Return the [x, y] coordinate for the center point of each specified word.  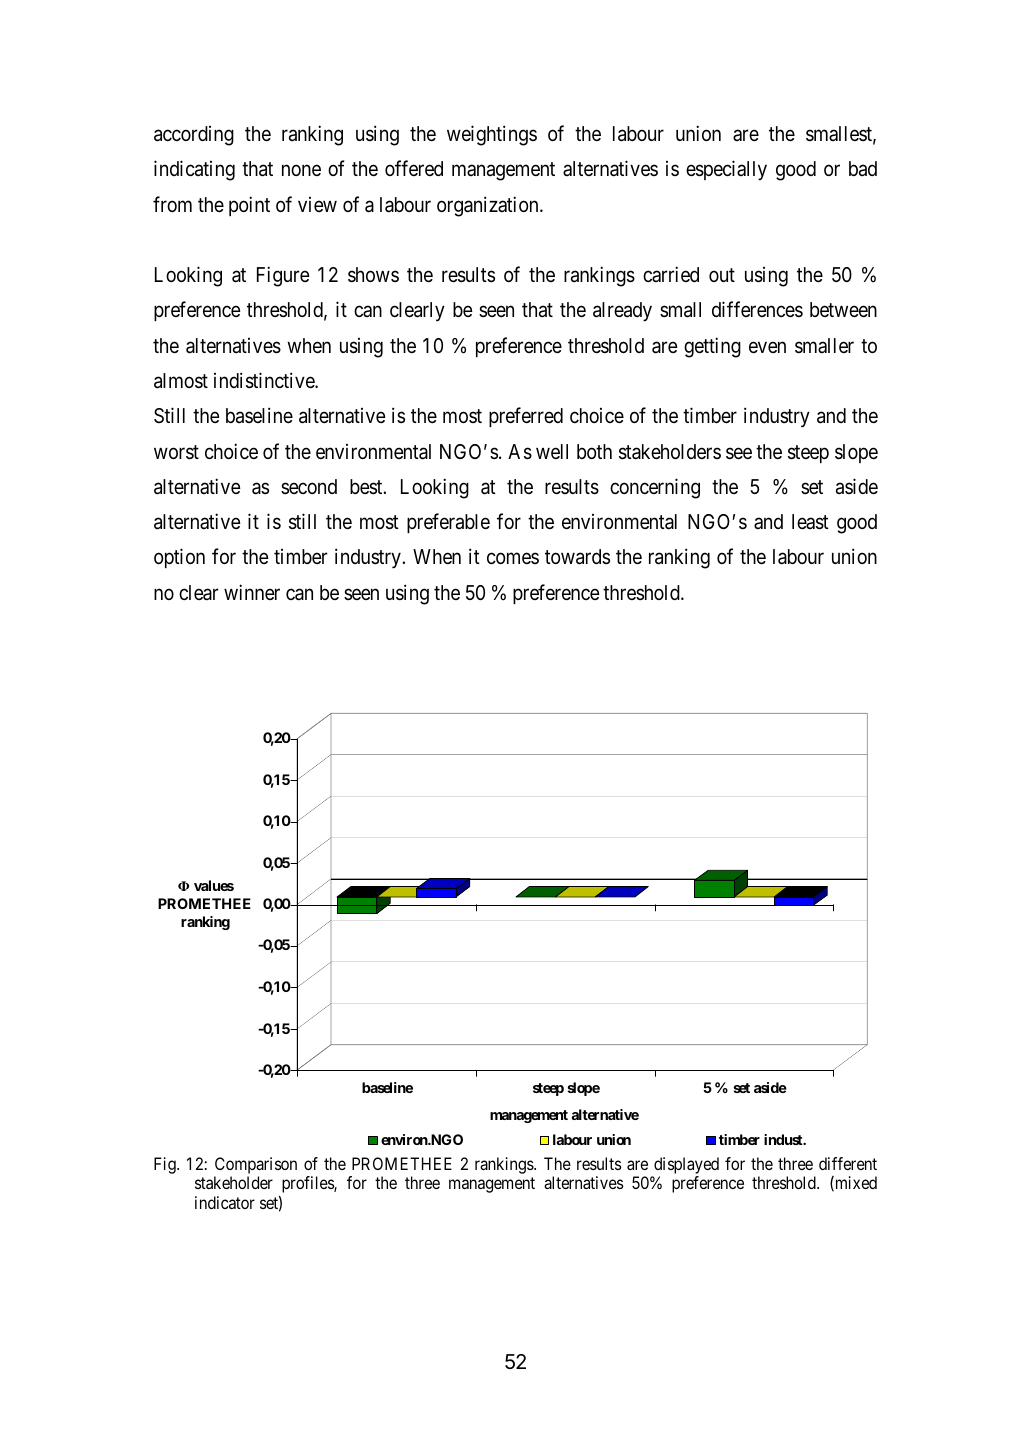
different [848, 1163]
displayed [686, 1165]
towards [577, 557]
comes [513, 558]
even [767, 347]
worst [176, 452]
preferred [526, 417]
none [301, 170]
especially [726, 170]
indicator [225, 1202]
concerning [655, 488]
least [810, 522]
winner [252, 592]
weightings [492, 135]
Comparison [256, 1165]
